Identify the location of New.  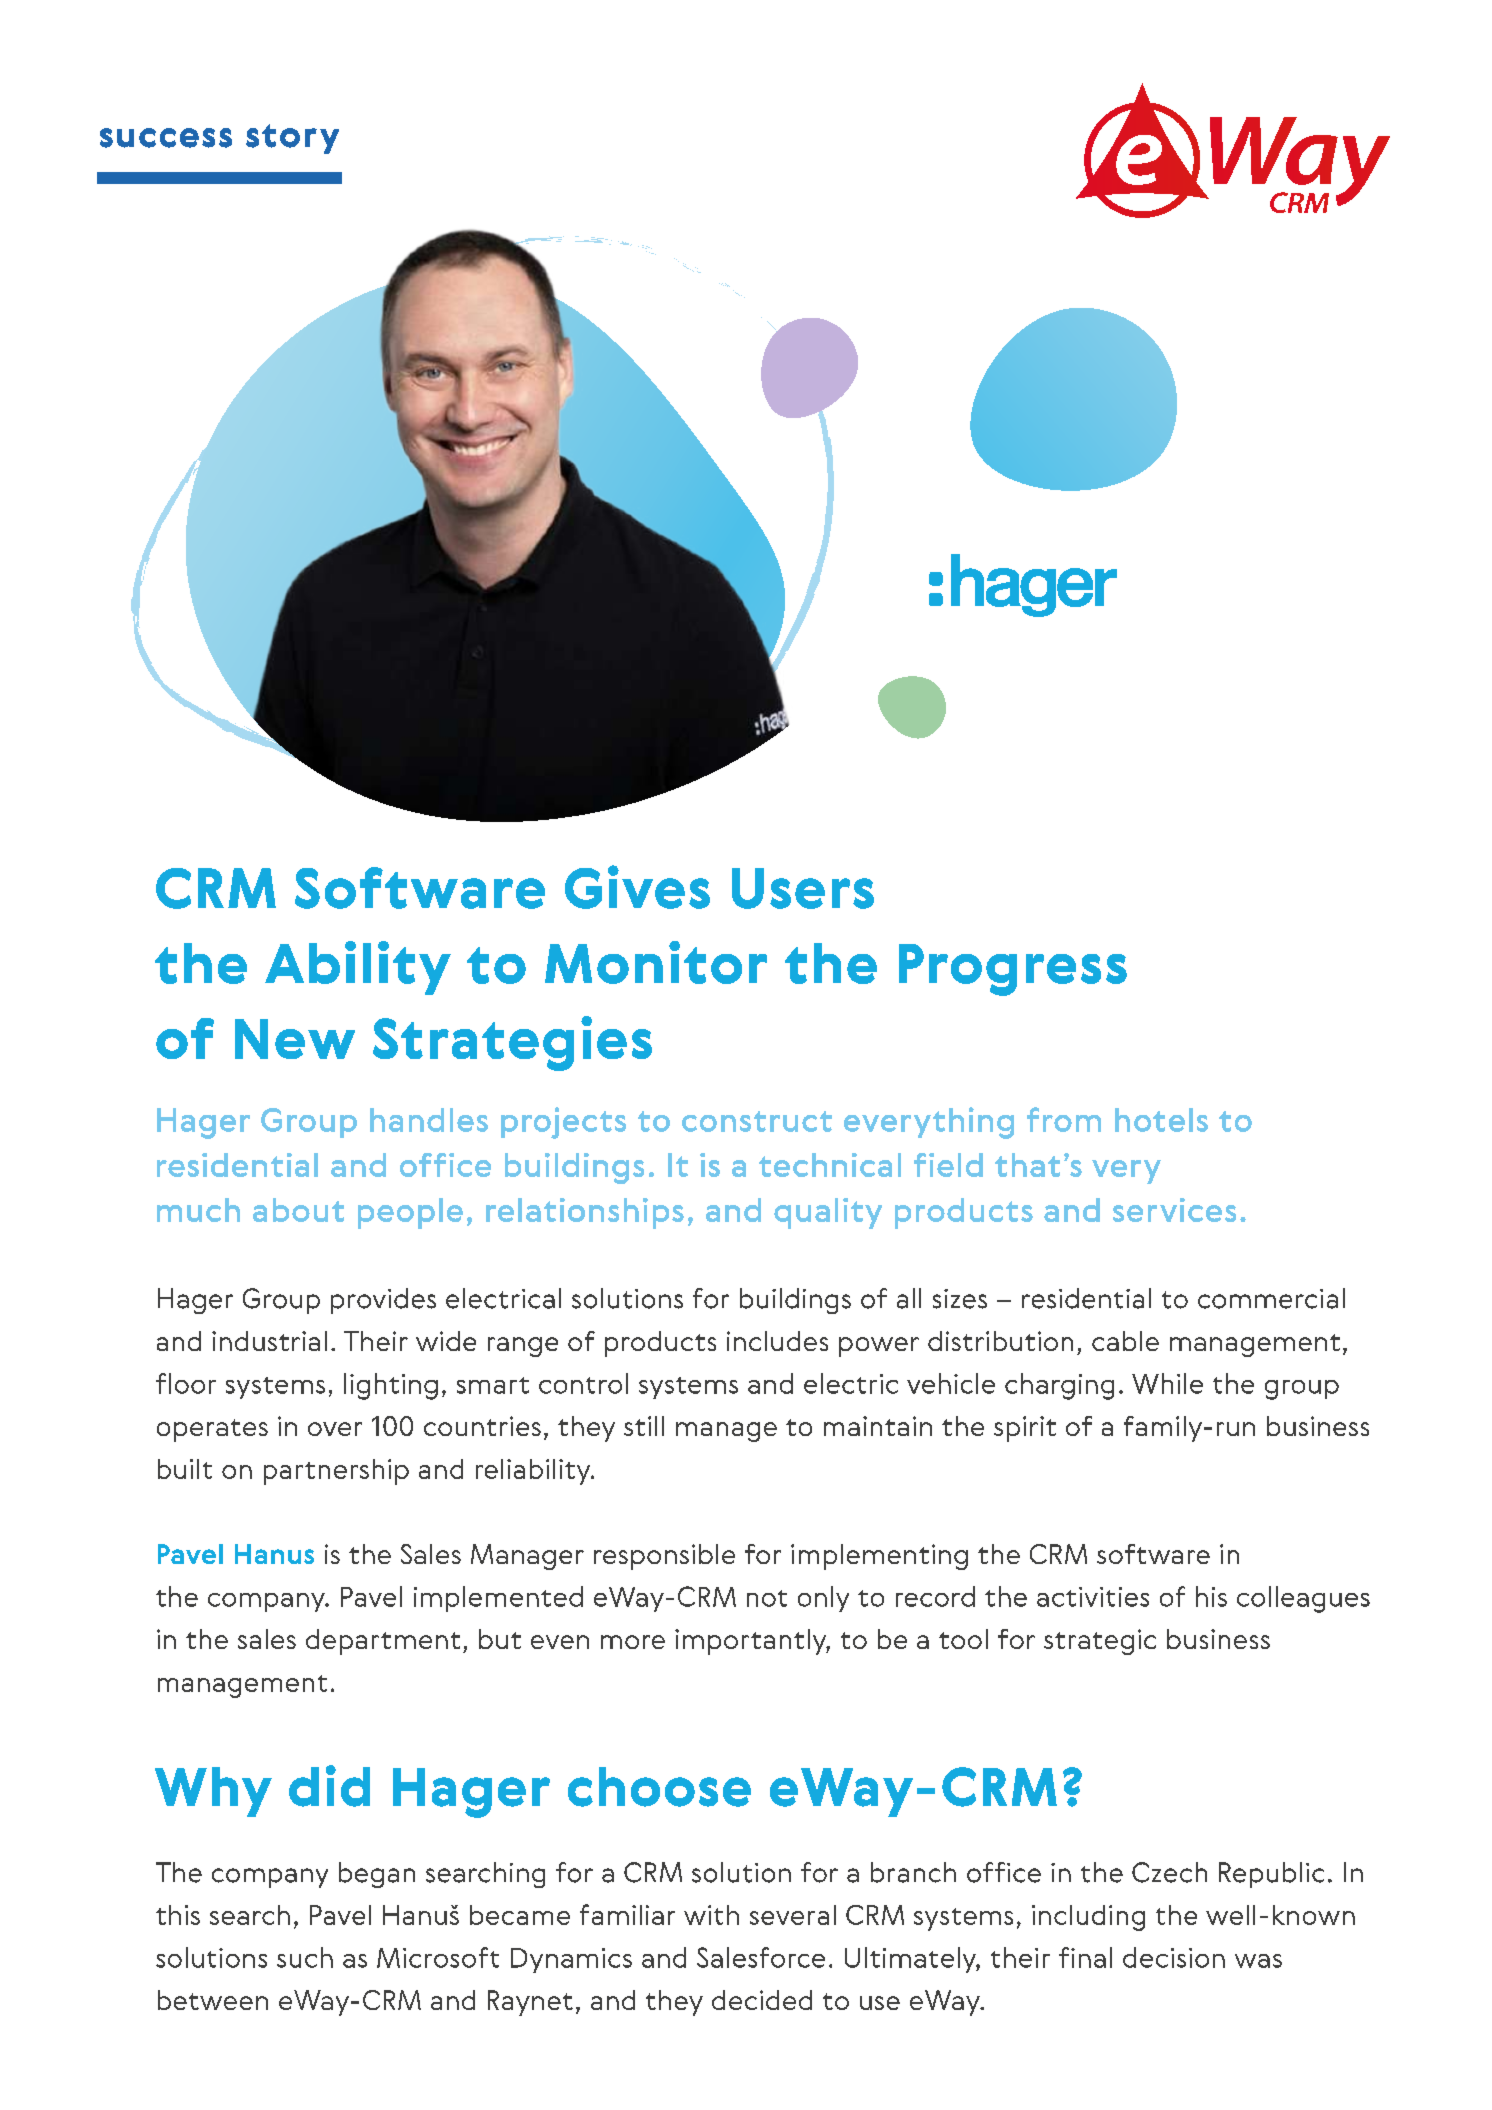
(295, 1039).
